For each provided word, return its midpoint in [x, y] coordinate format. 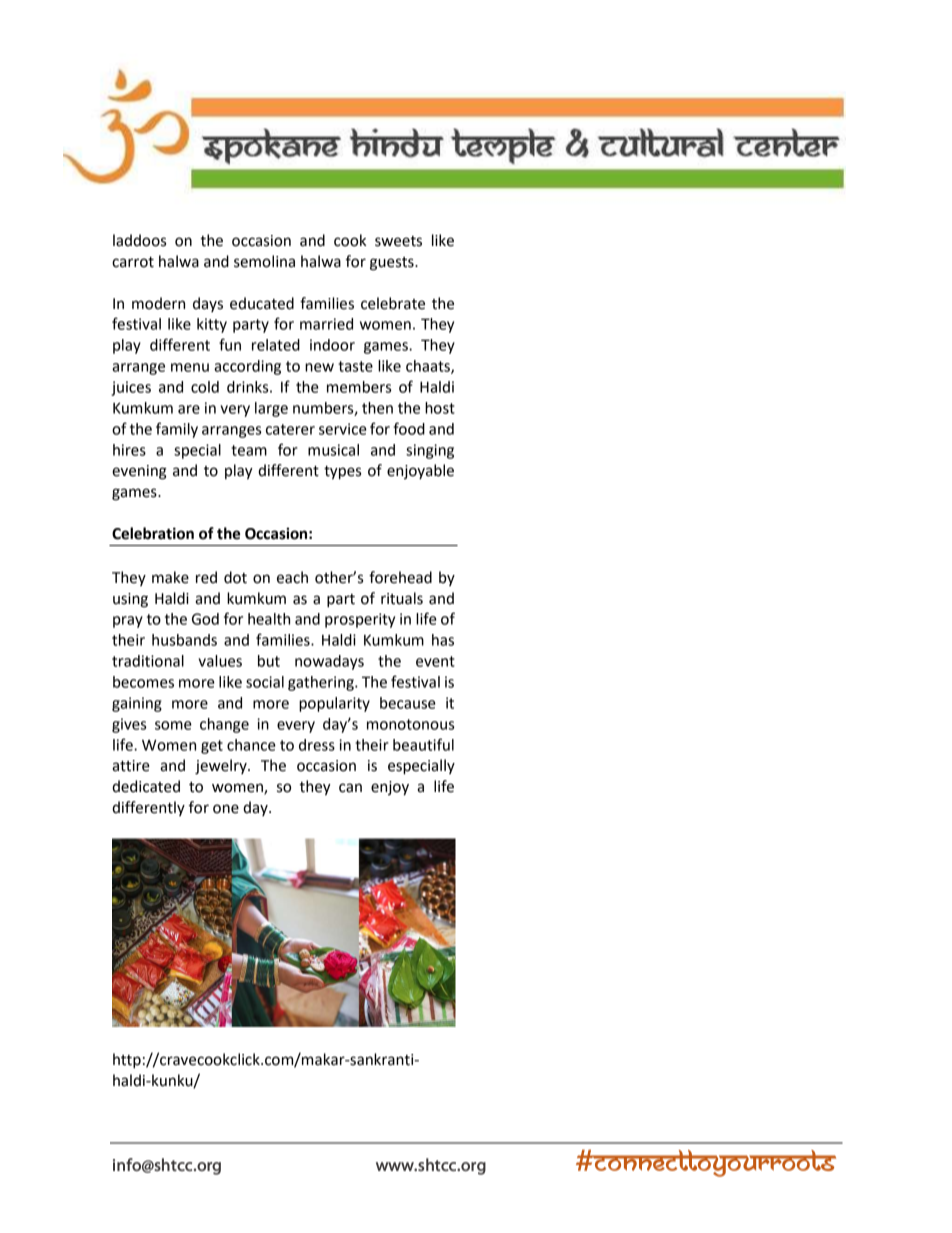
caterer [290, 429]
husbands [184, 640]
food [409, 428]
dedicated [146, 786]
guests [393, 264]
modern [158, 303]
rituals [402, 598]
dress [317, 745]
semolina [264, 261]
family [177, 430]
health [269, 619]
